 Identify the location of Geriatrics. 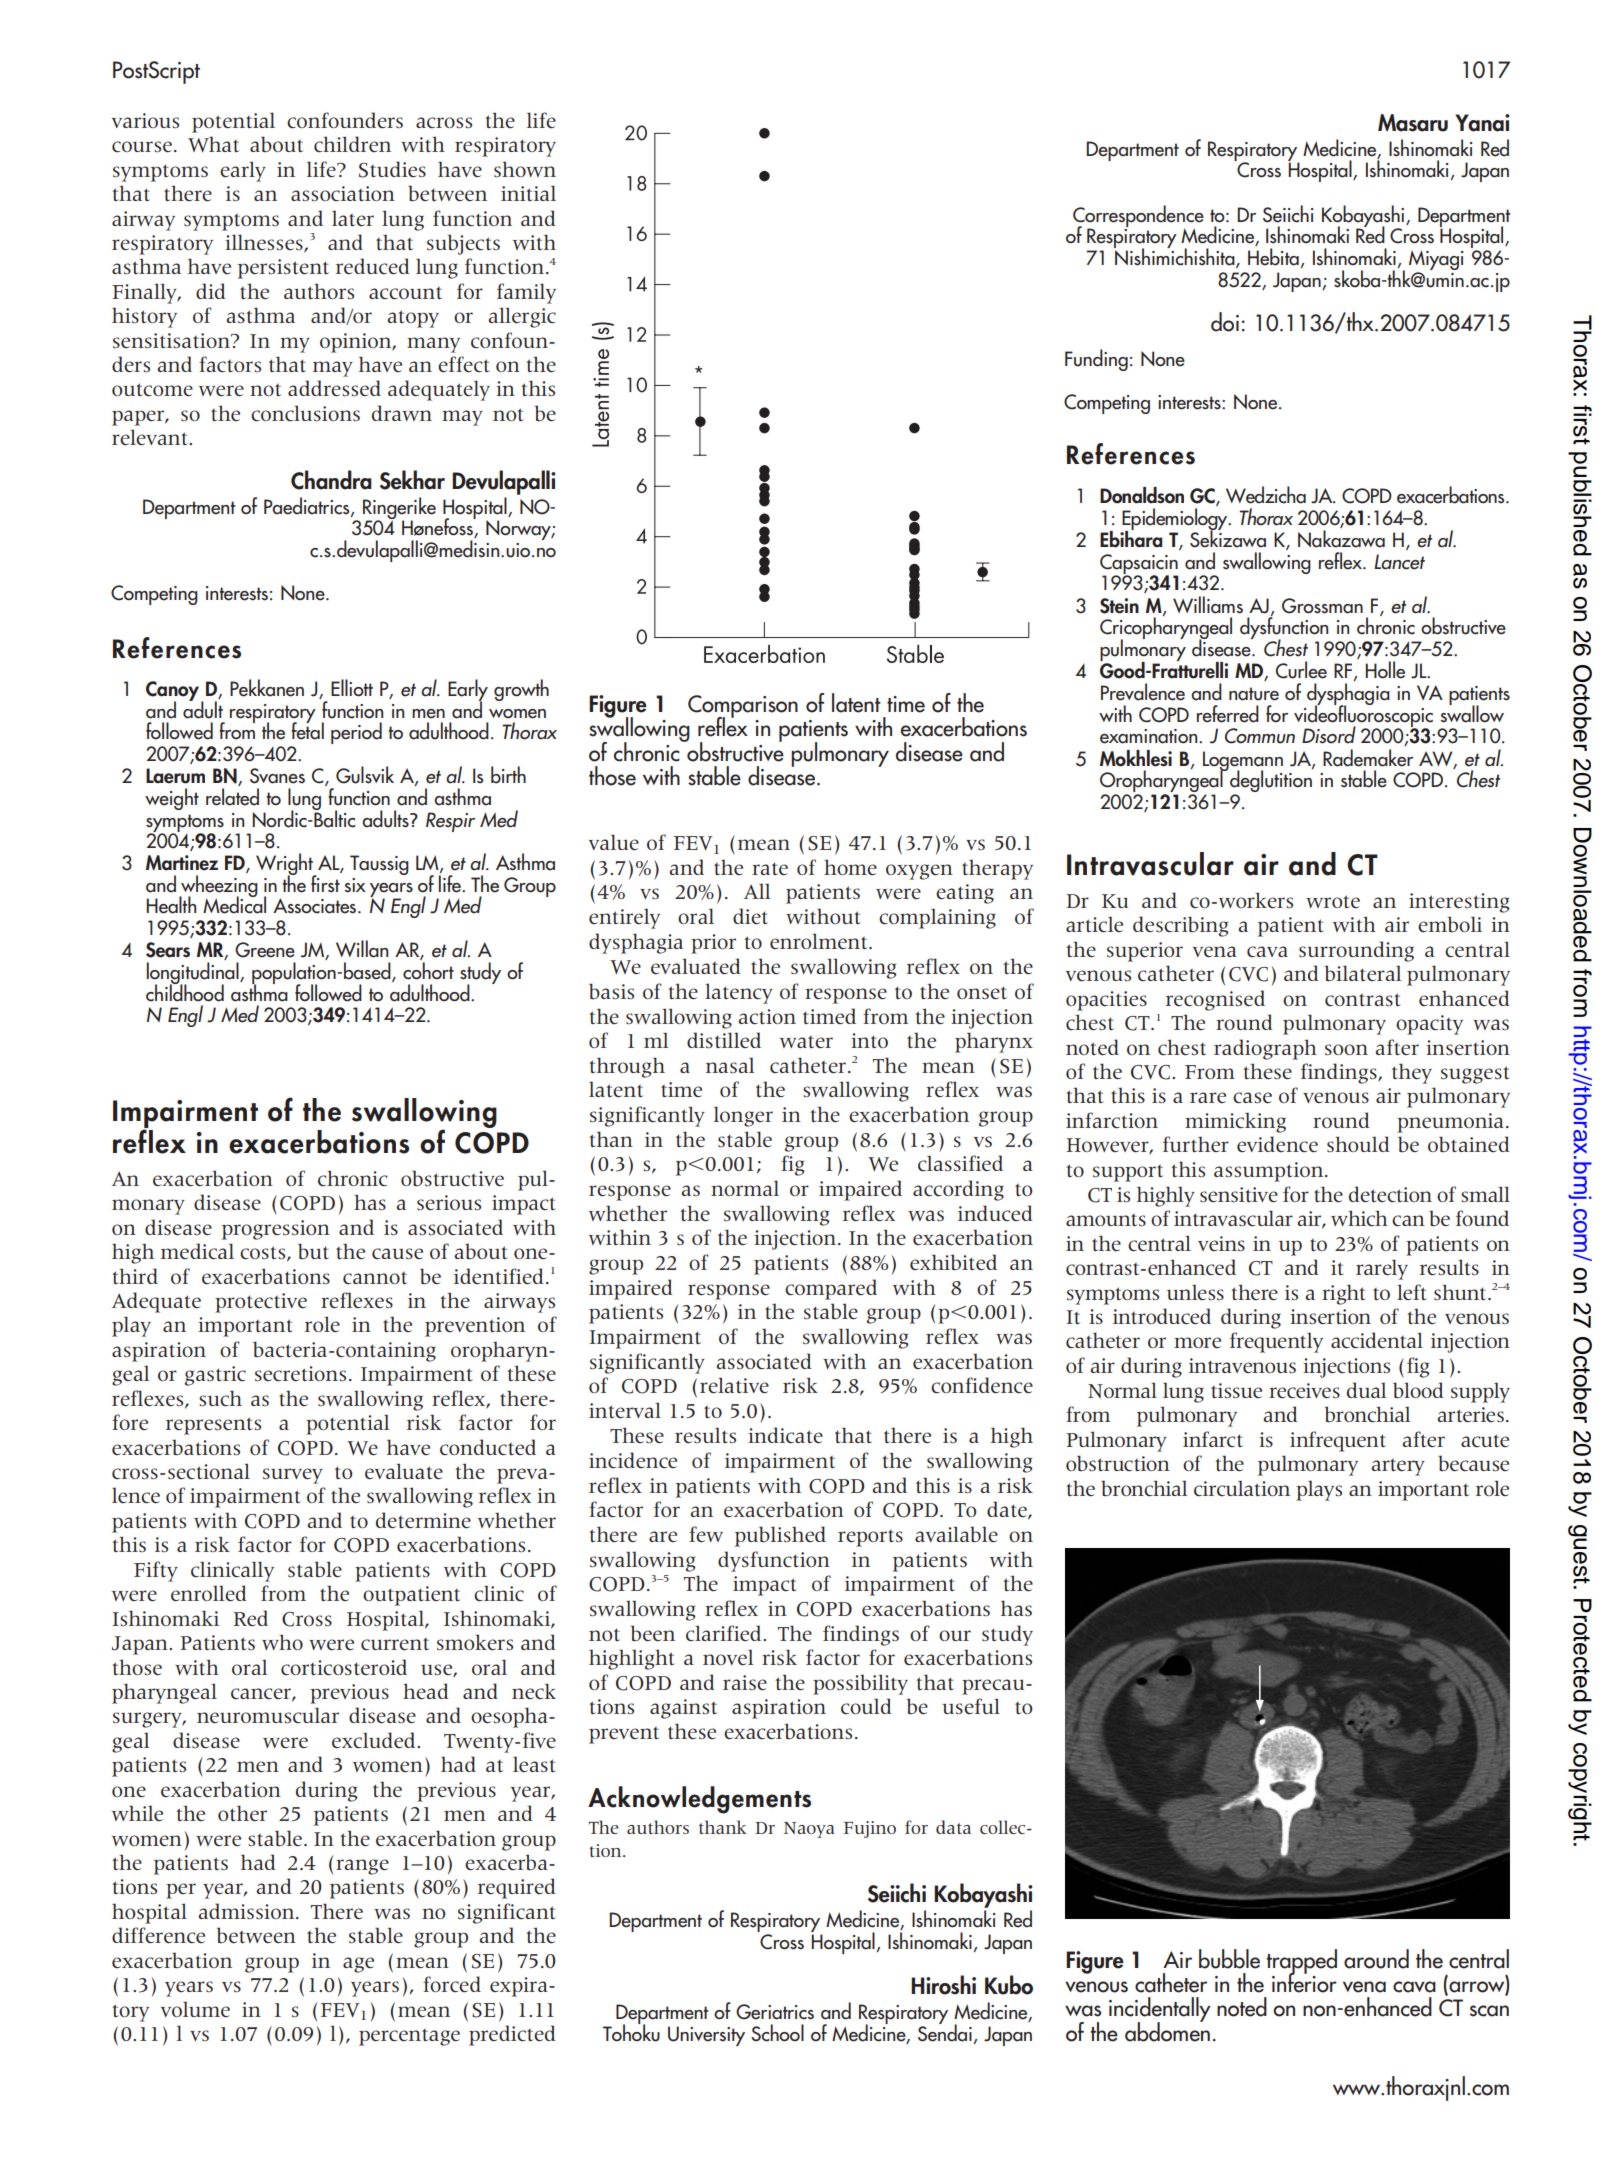
(775, 2012).
